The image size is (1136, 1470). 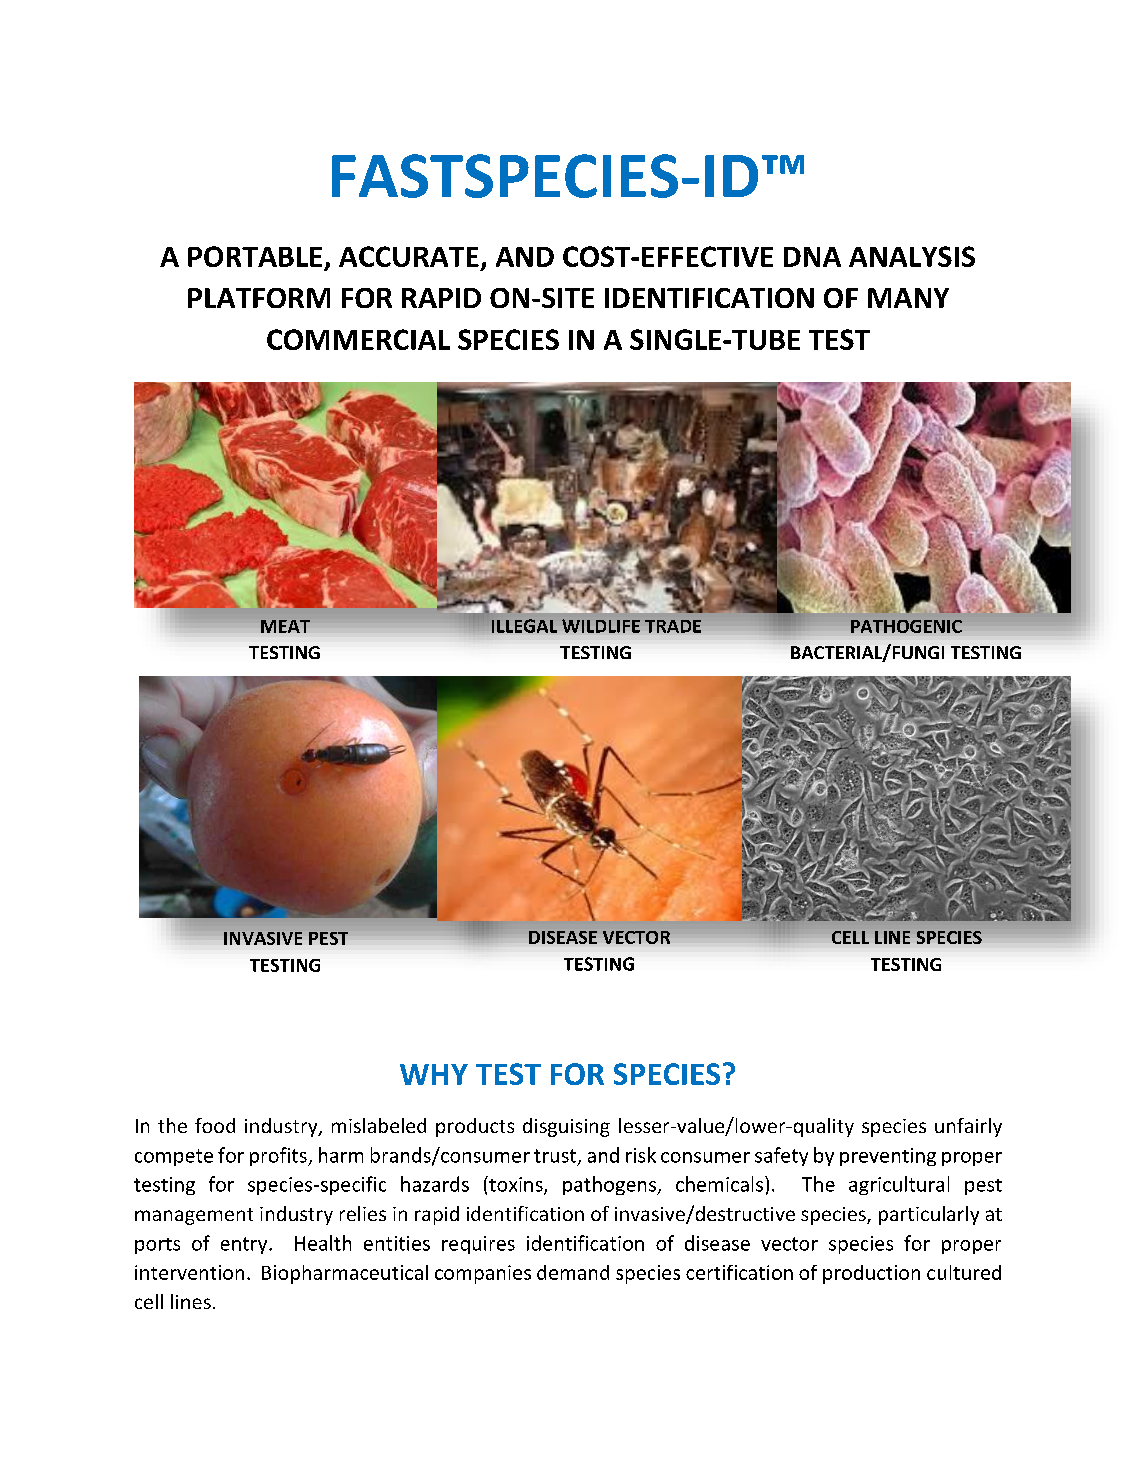 I want to click on WILDLIFE, so click(x=601, y=626).
